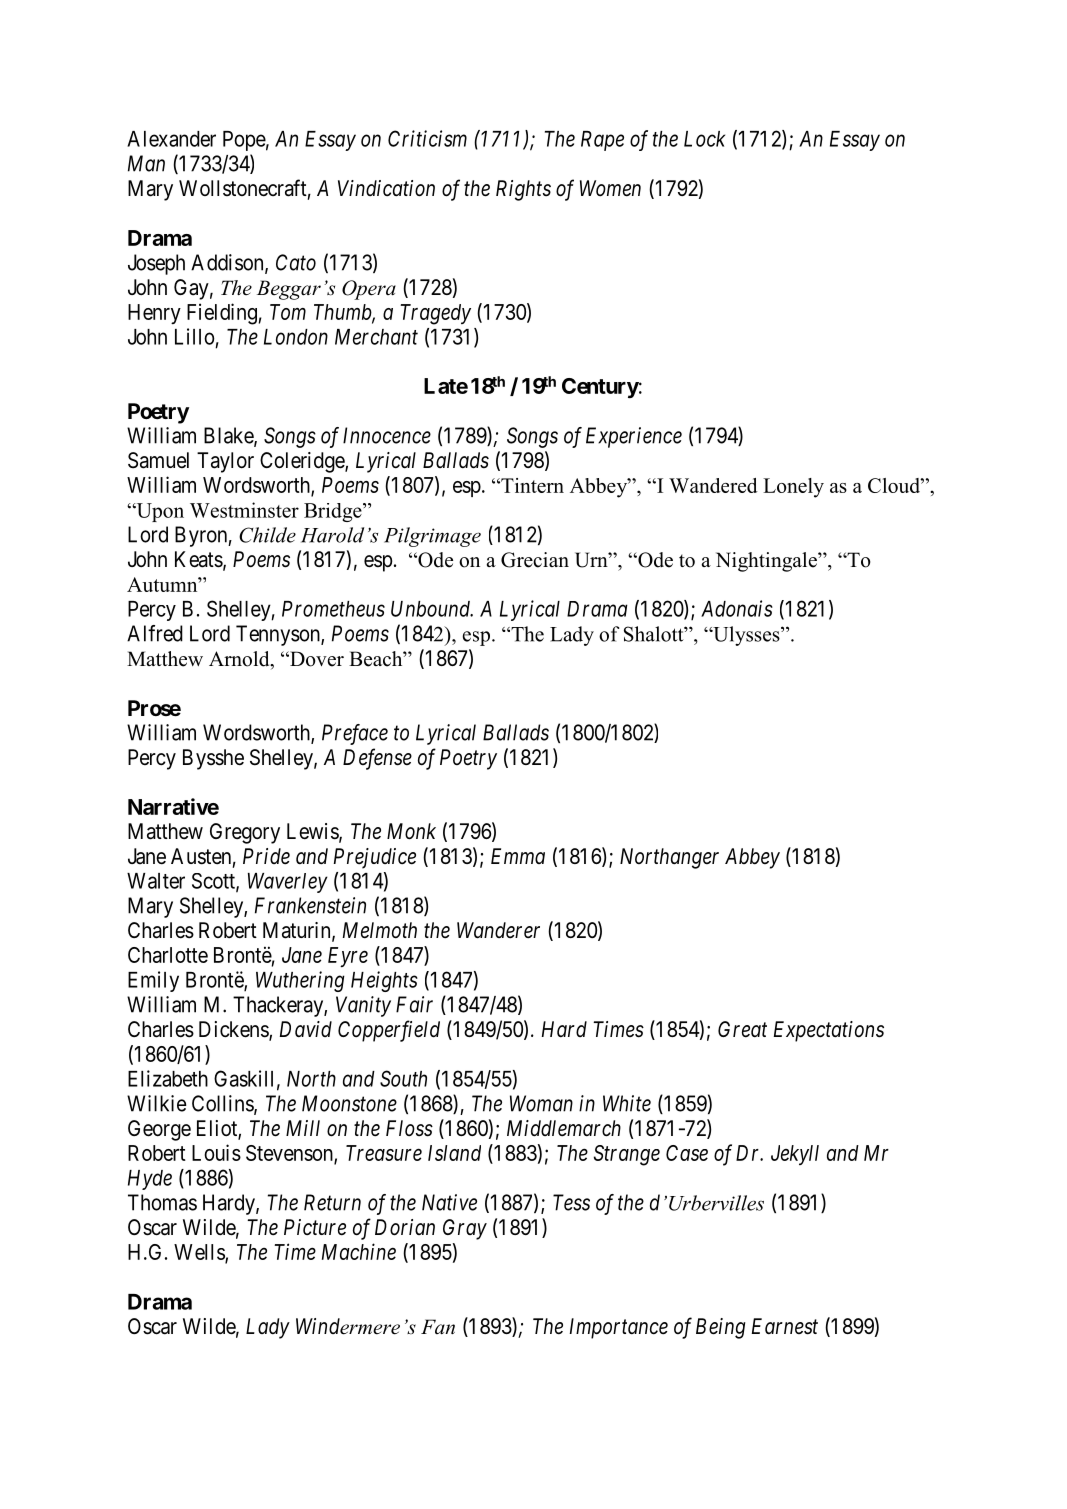 The height and width of the image is (1509, 1067). I want to click on Blake, so click(229, 436).
